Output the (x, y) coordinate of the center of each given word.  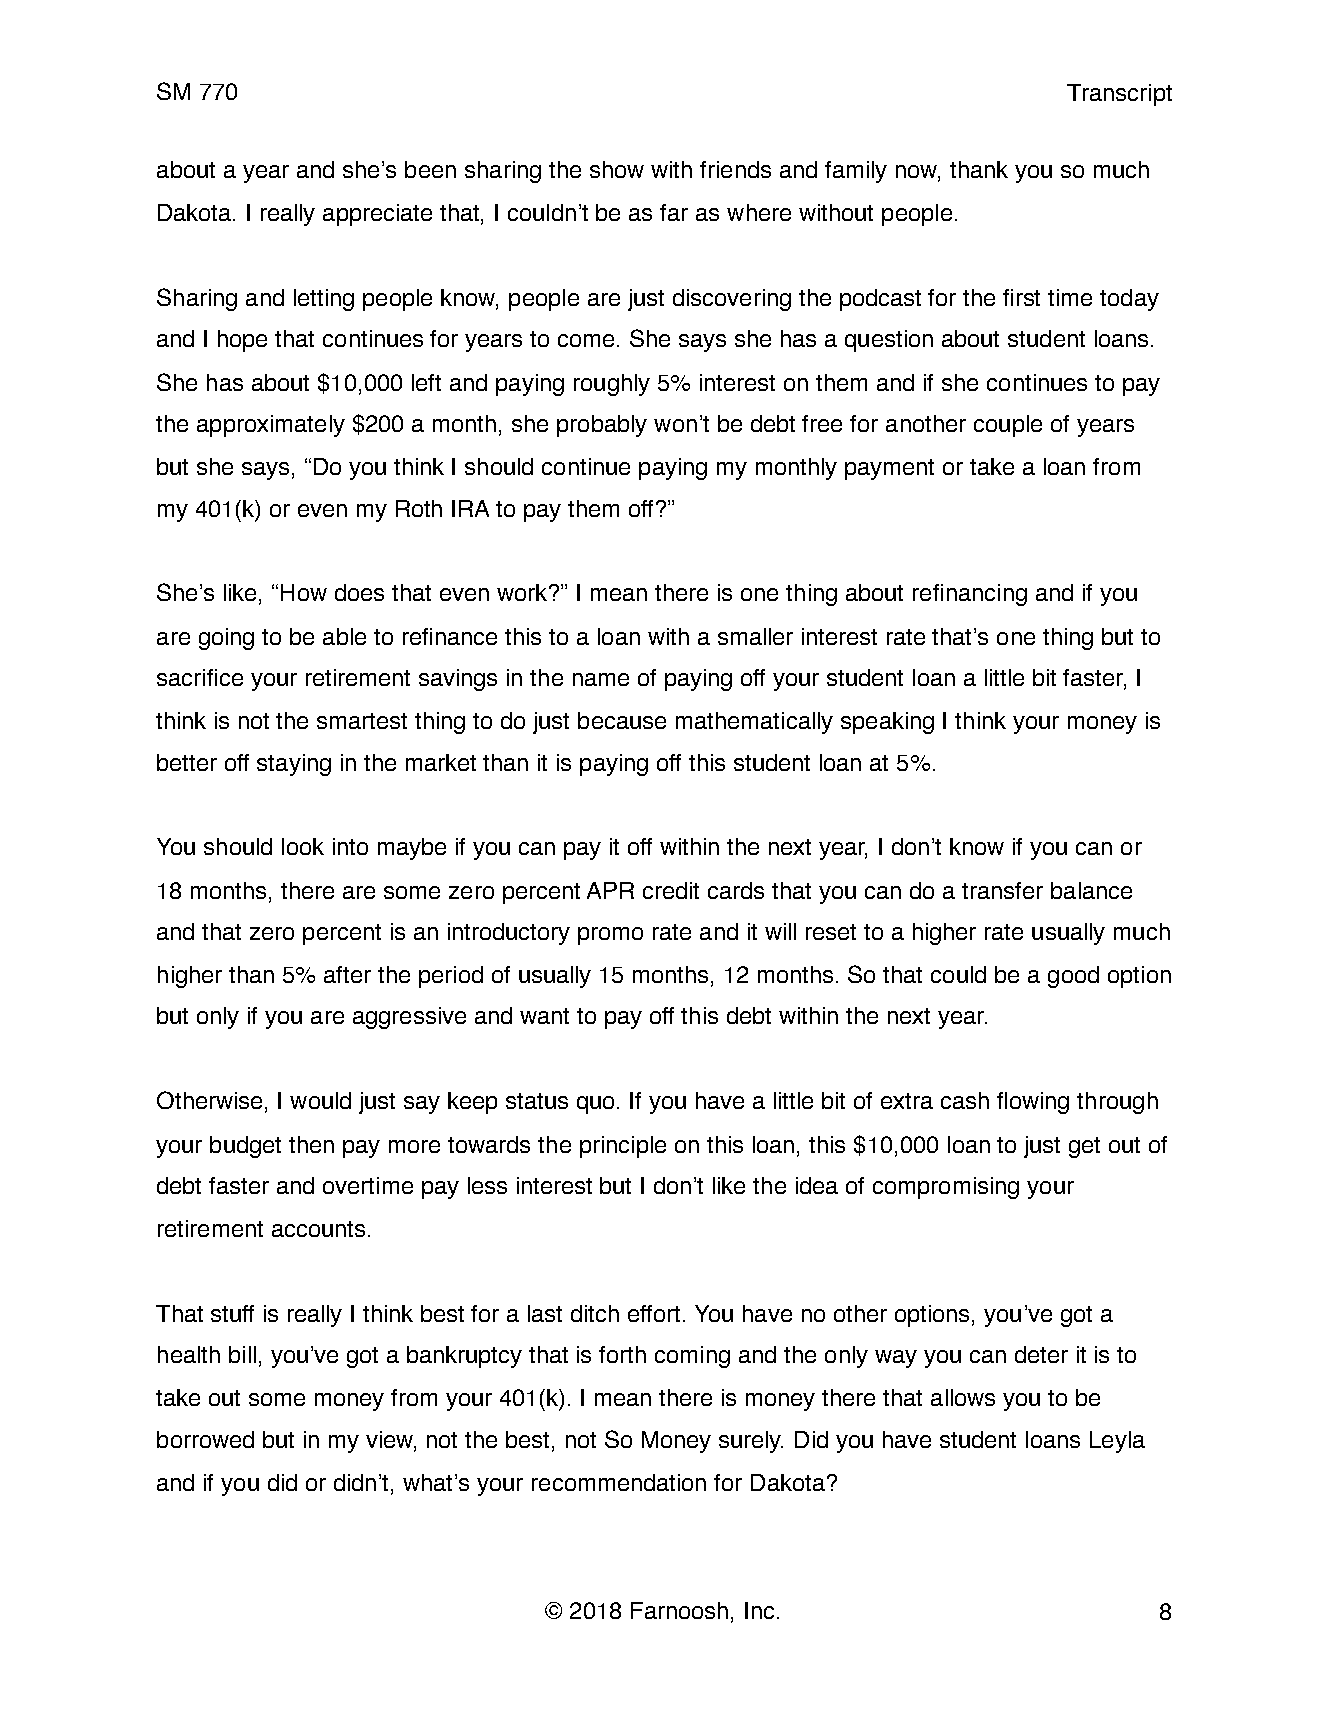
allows (963, 1397)
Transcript (1119, 95)
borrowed (205, 1439)
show (617, 169)
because (622, 720)
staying (294, 765)
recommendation (619, 1482)
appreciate (377, 215)
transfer (1002, 890)
